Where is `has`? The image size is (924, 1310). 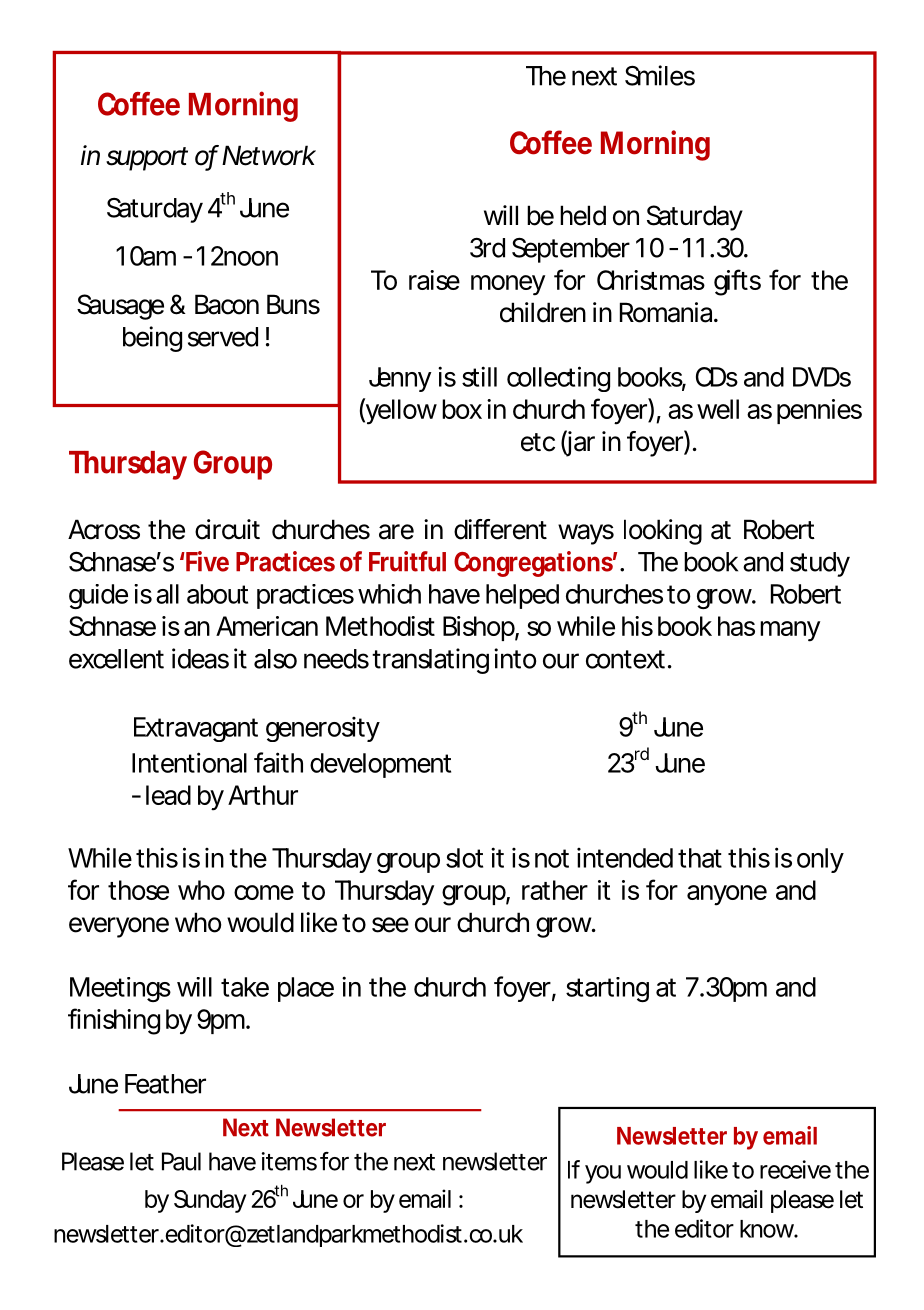
has is located at coordinates (736, 626).
